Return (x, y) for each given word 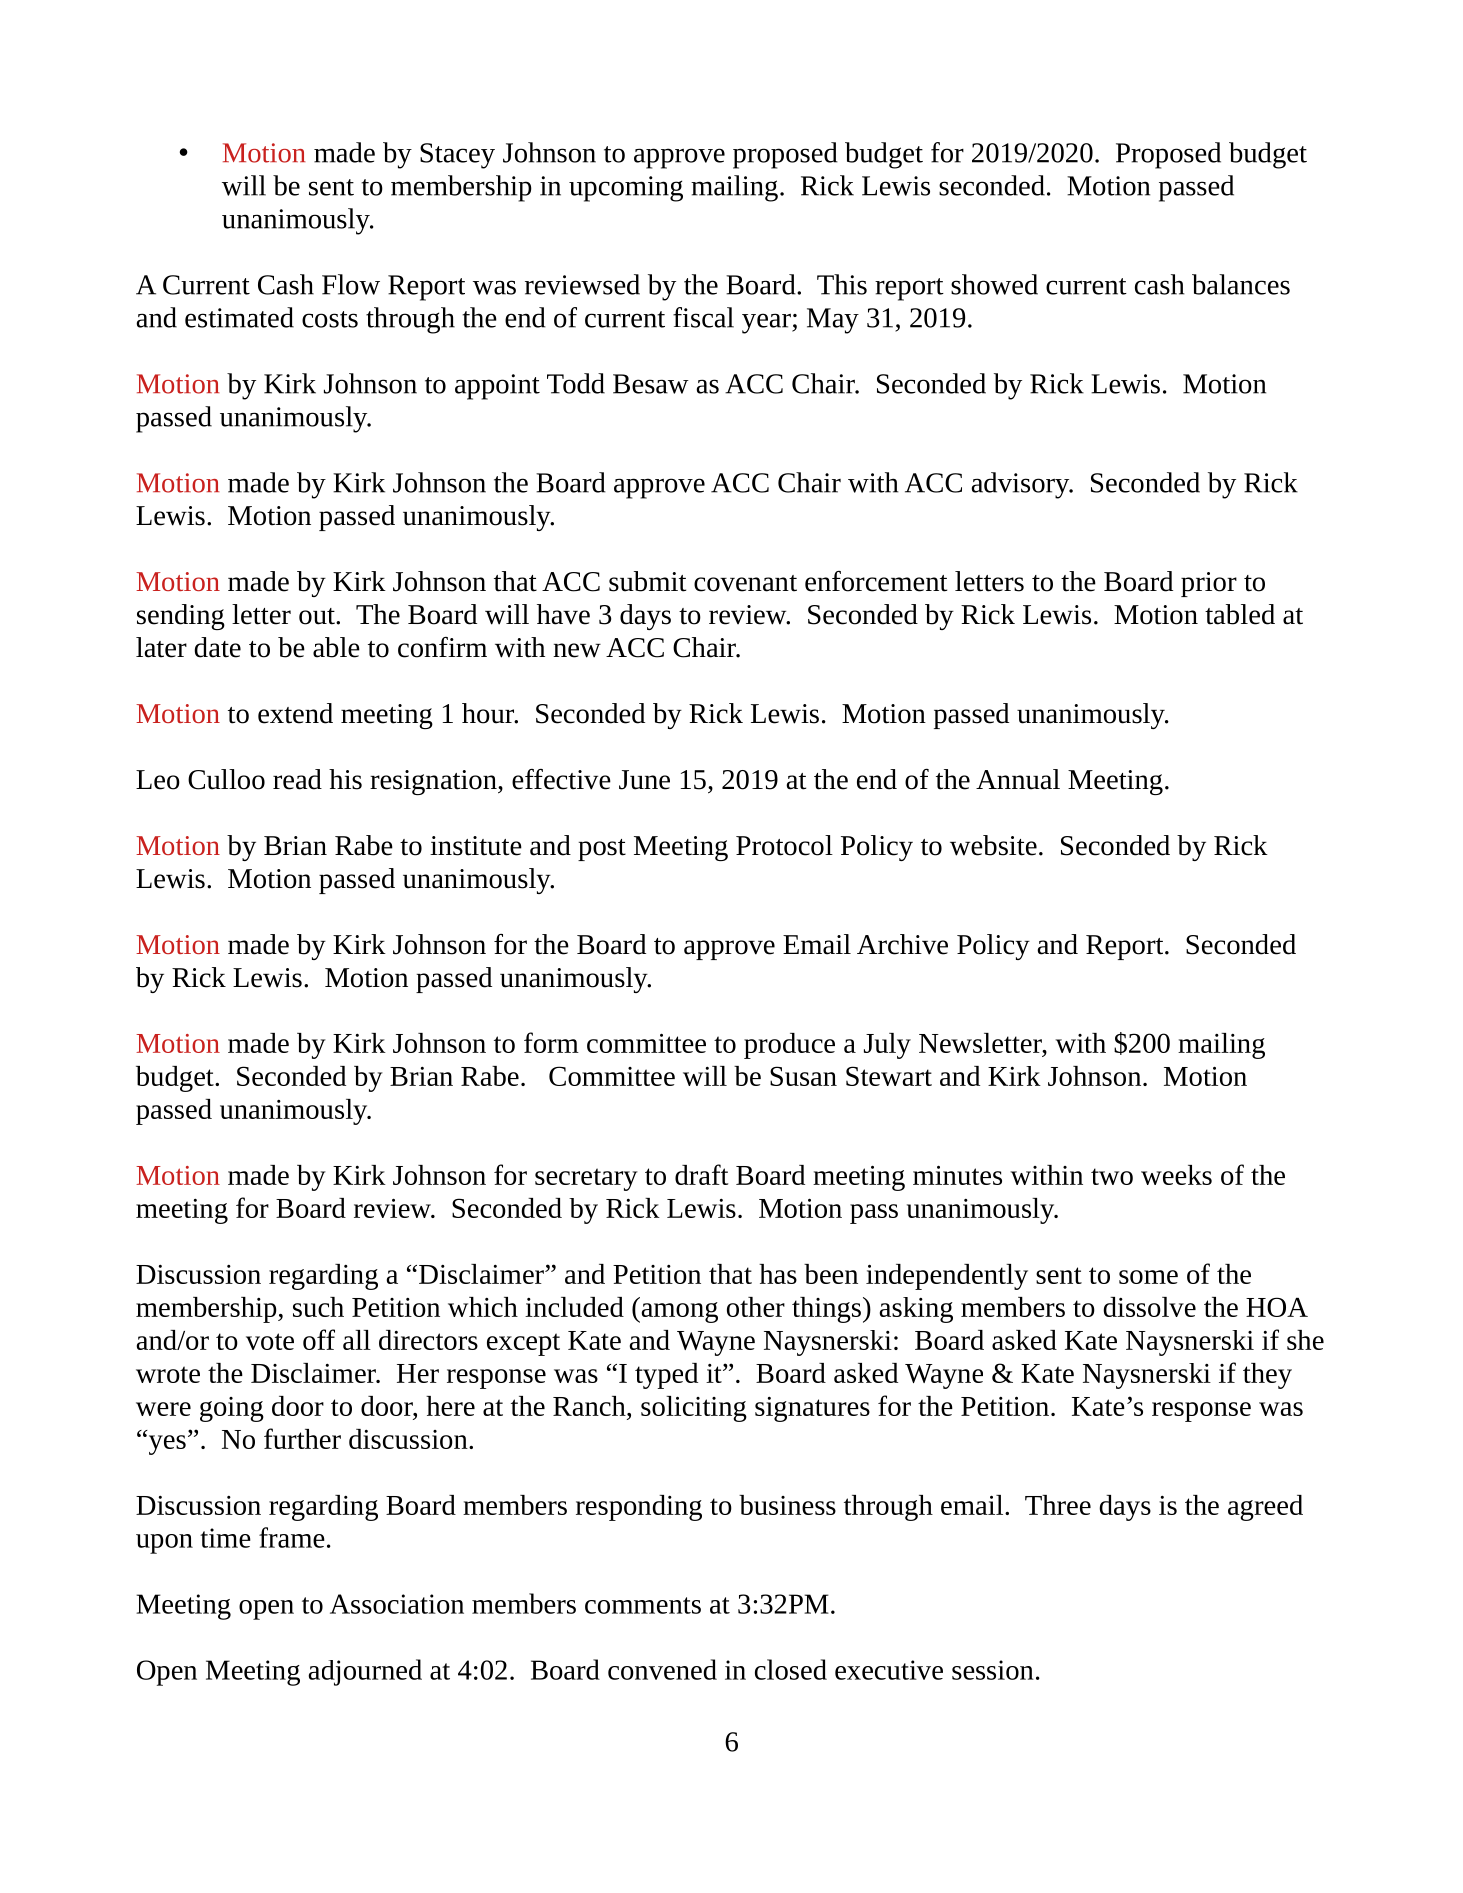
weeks (1176, 1175)
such (318, 1307)
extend (295, 713)
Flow (351, 284)
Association (397, 1604)
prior (1209, 584)
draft (701, 1174)
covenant (745, 583)
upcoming (626, 189)
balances (1241, 284)
